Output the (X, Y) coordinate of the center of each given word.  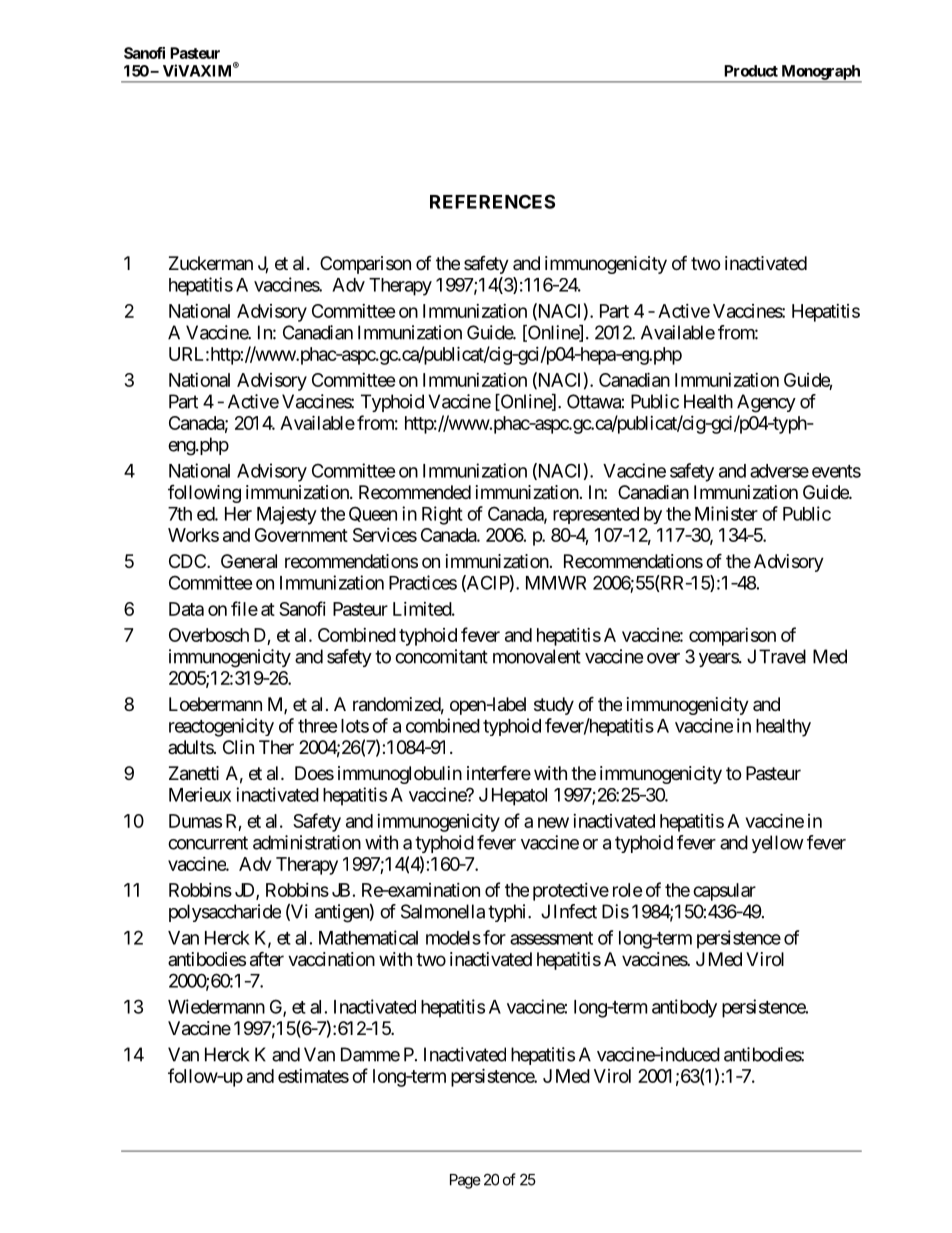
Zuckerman (211, 263)
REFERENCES (492, 201)
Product (751, 71)
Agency (766, 403)
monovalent (537, 656)
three (318, 726)
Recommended (415, 492)
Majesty (287, 515)
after (267, 959)
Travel (782, 656)
